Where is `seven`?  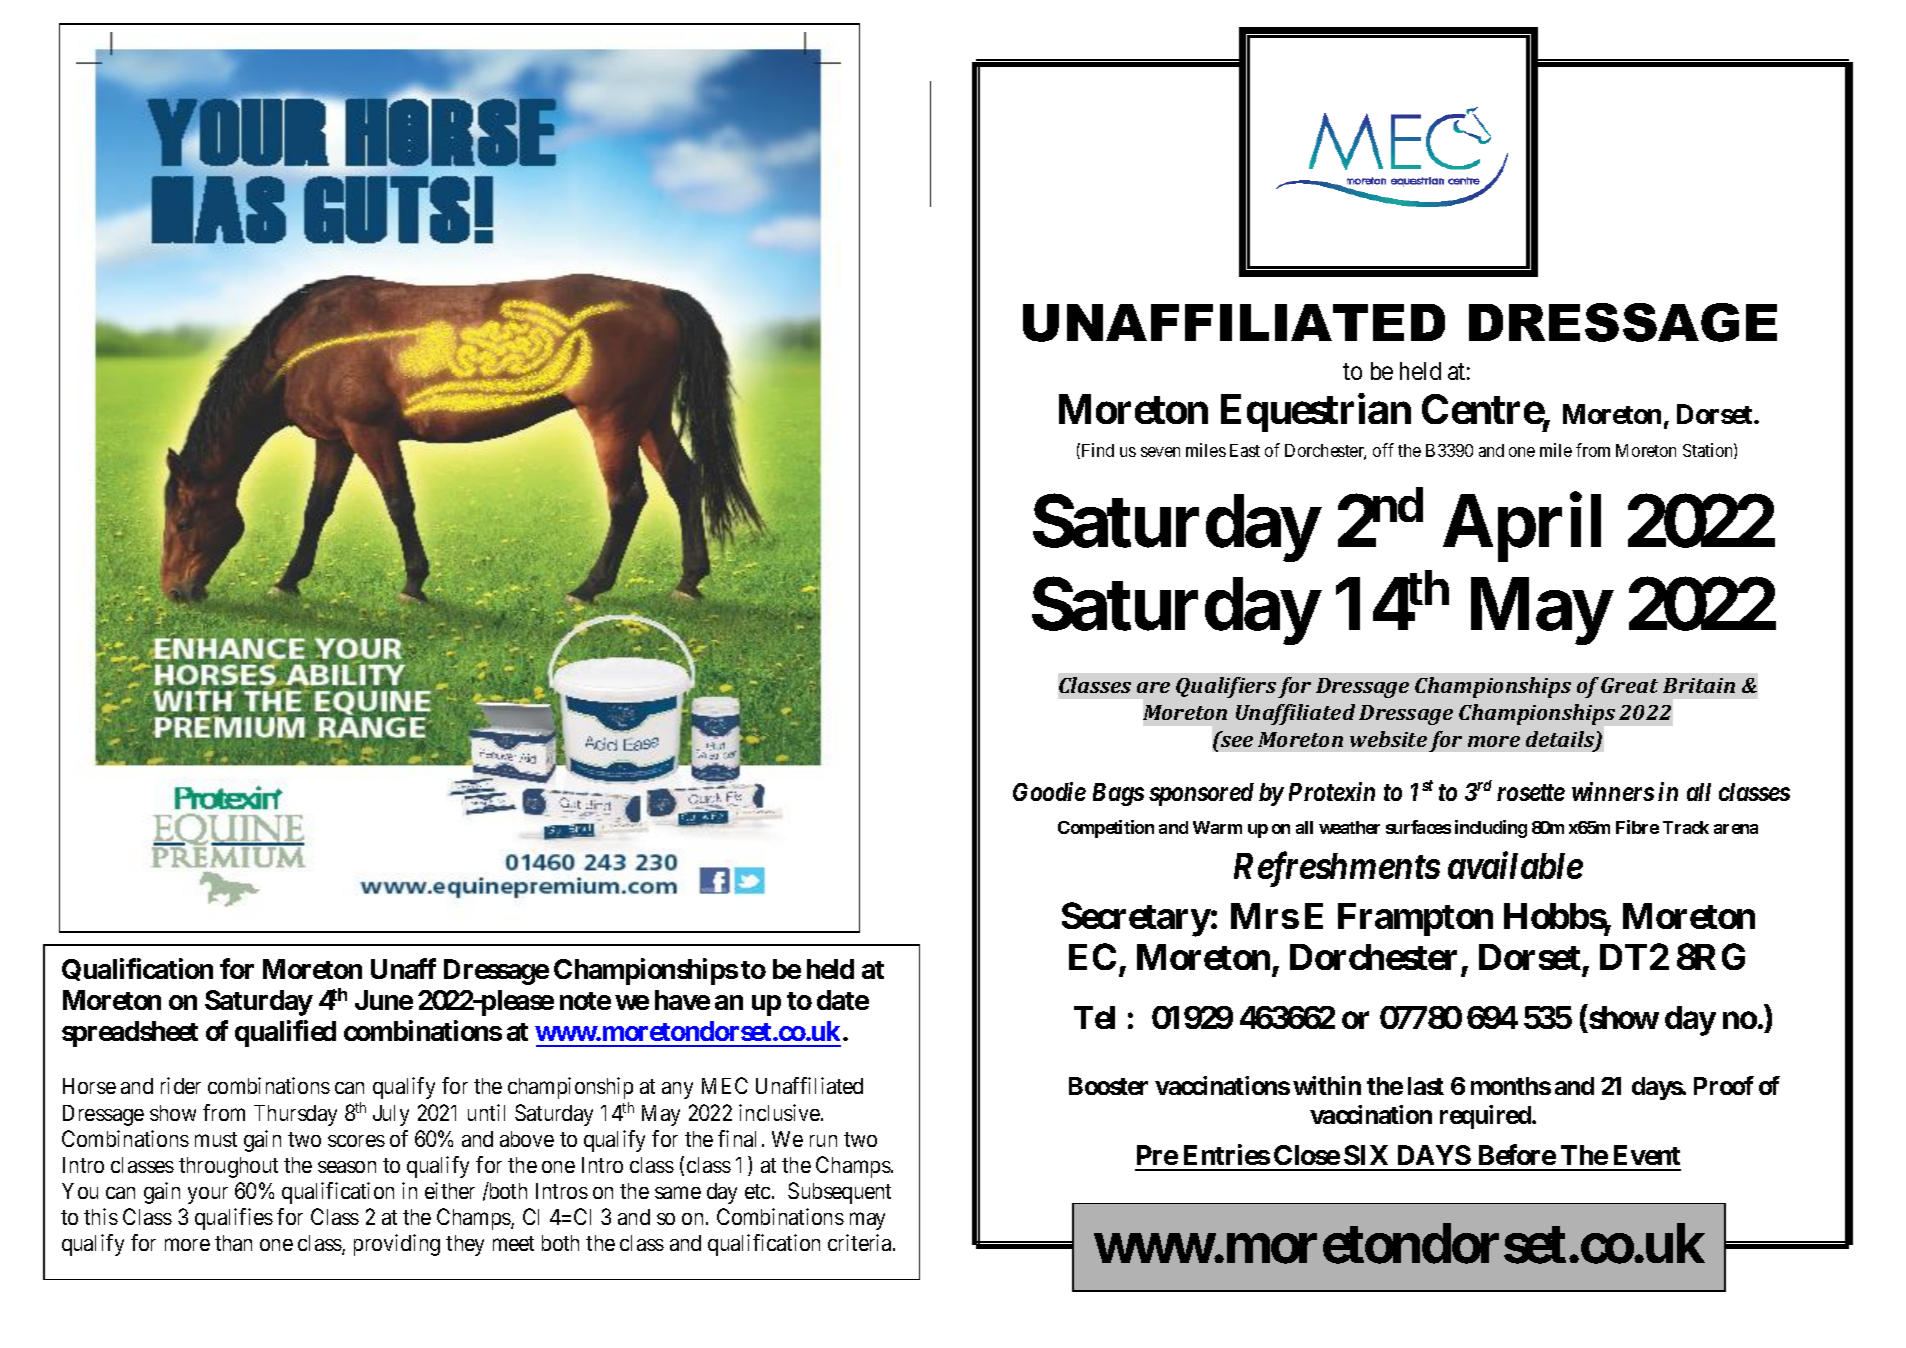 seven is located at coordinates (1160, 452).
